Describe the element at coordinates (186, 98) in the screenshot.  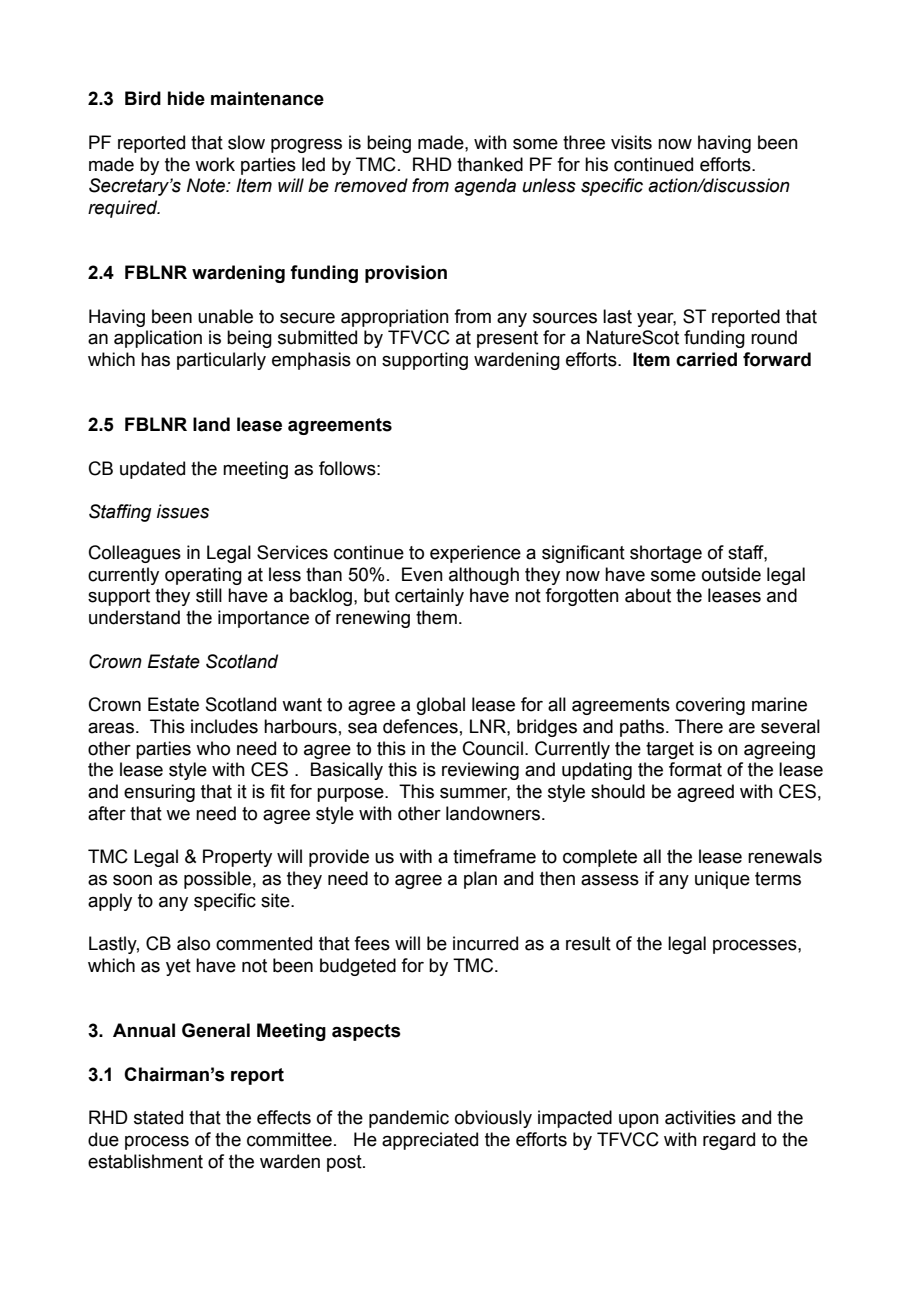
I see `hide` at that location.
